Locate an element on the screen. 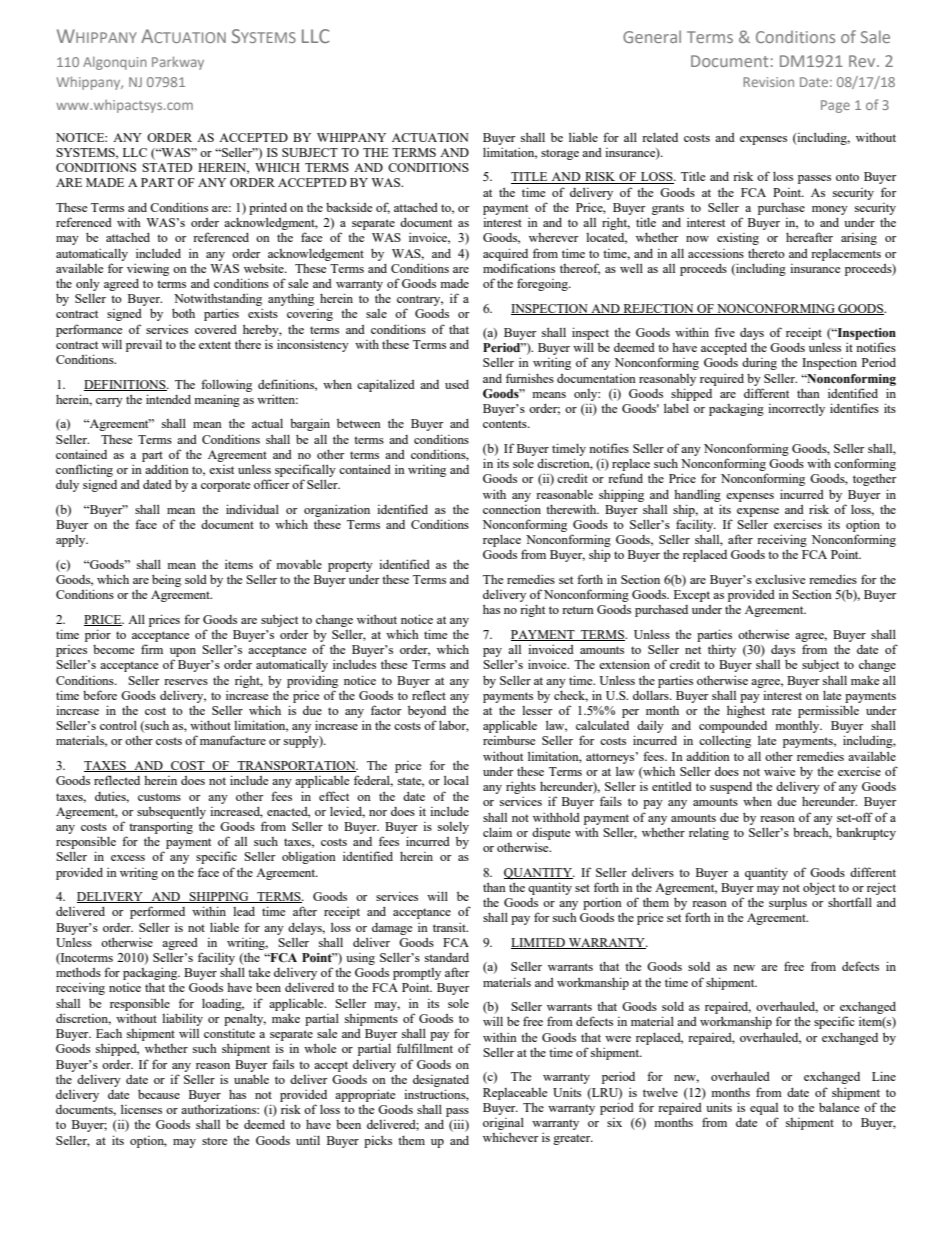 Image resolution: width=952 pixels, height=1233 pixels. Revision is located at coordinates (768, 82).
